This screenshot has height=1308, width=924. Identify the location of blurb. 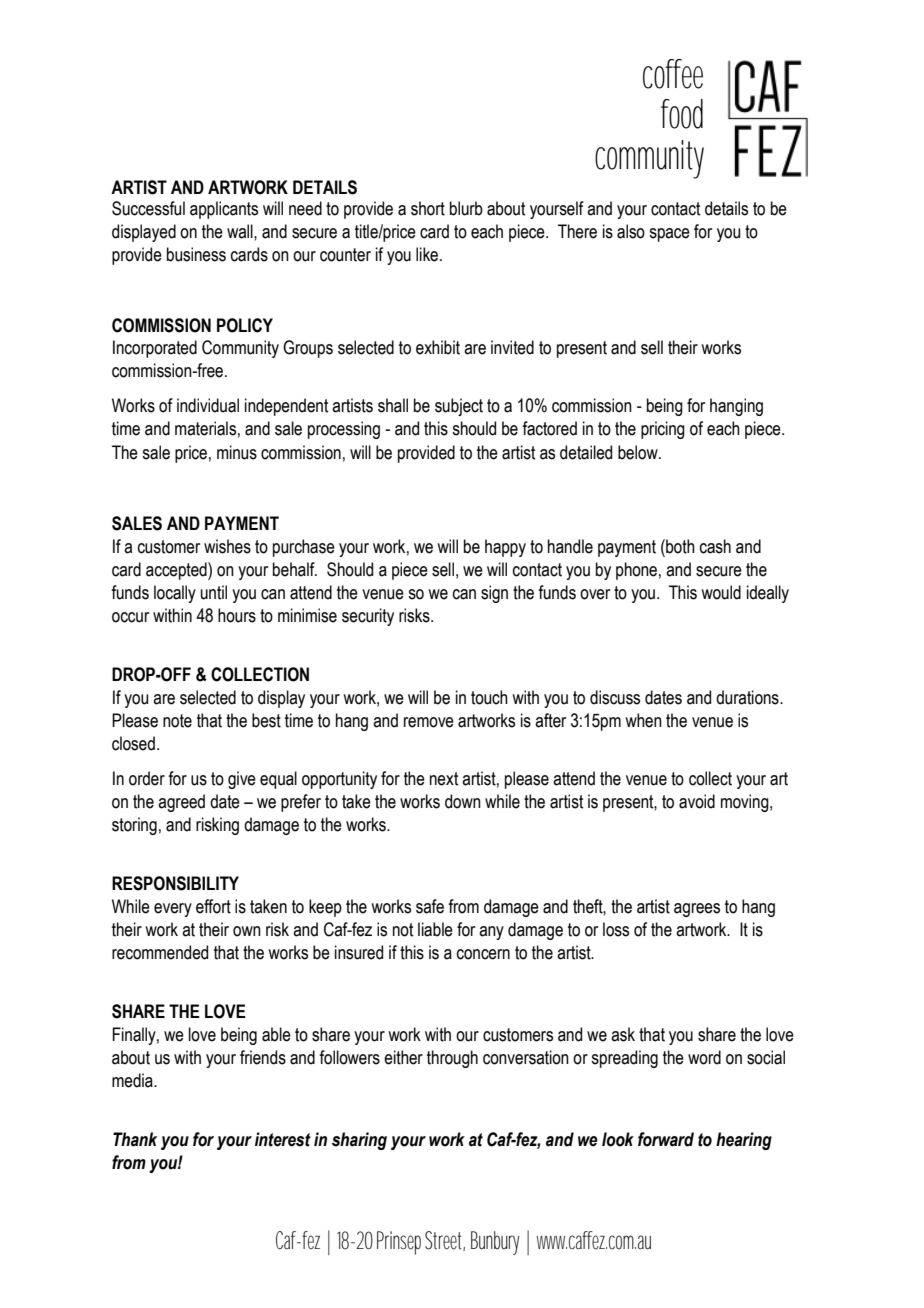
(466, 208).
